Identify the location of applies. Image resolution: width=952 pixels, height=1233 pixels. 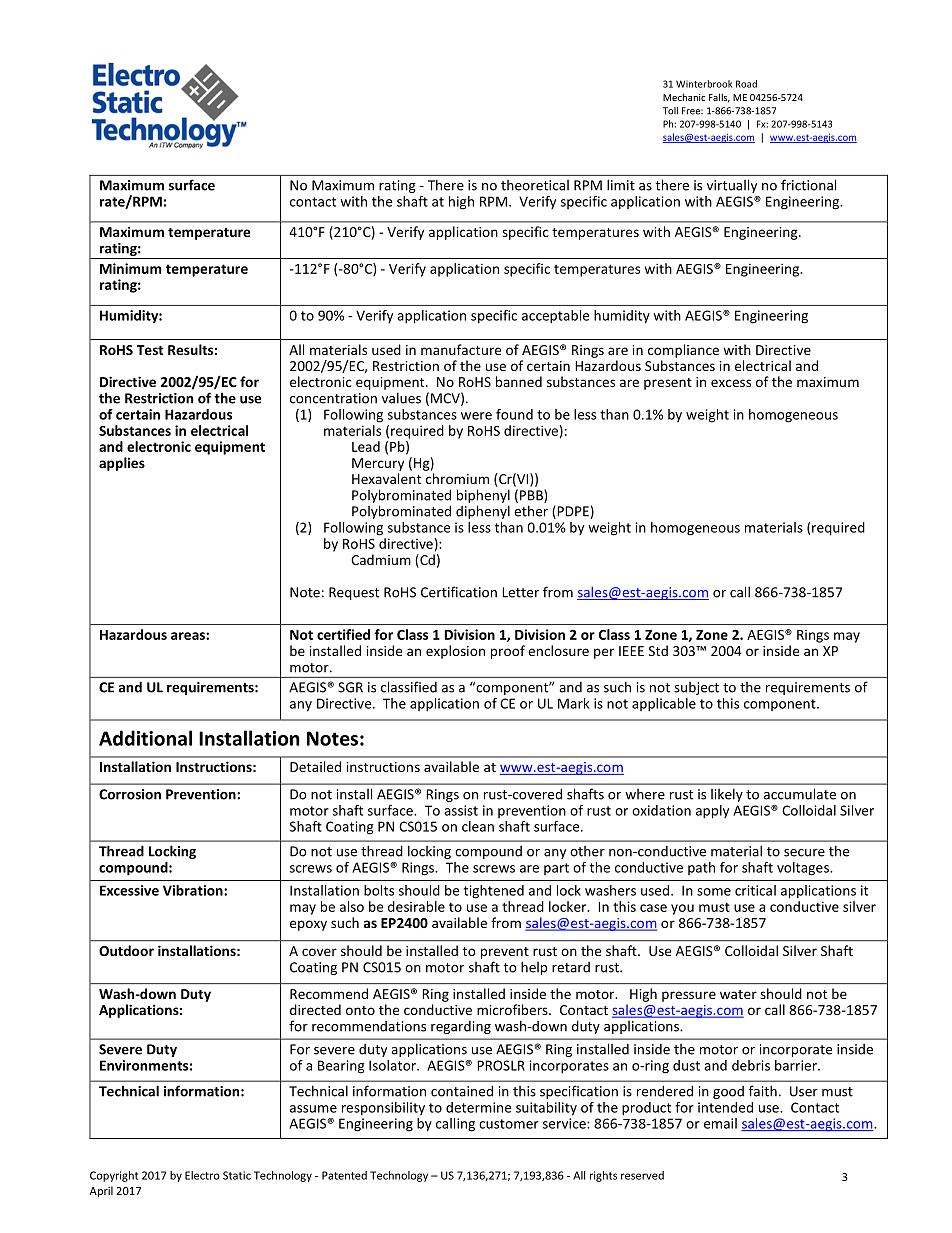
(122, 464).
